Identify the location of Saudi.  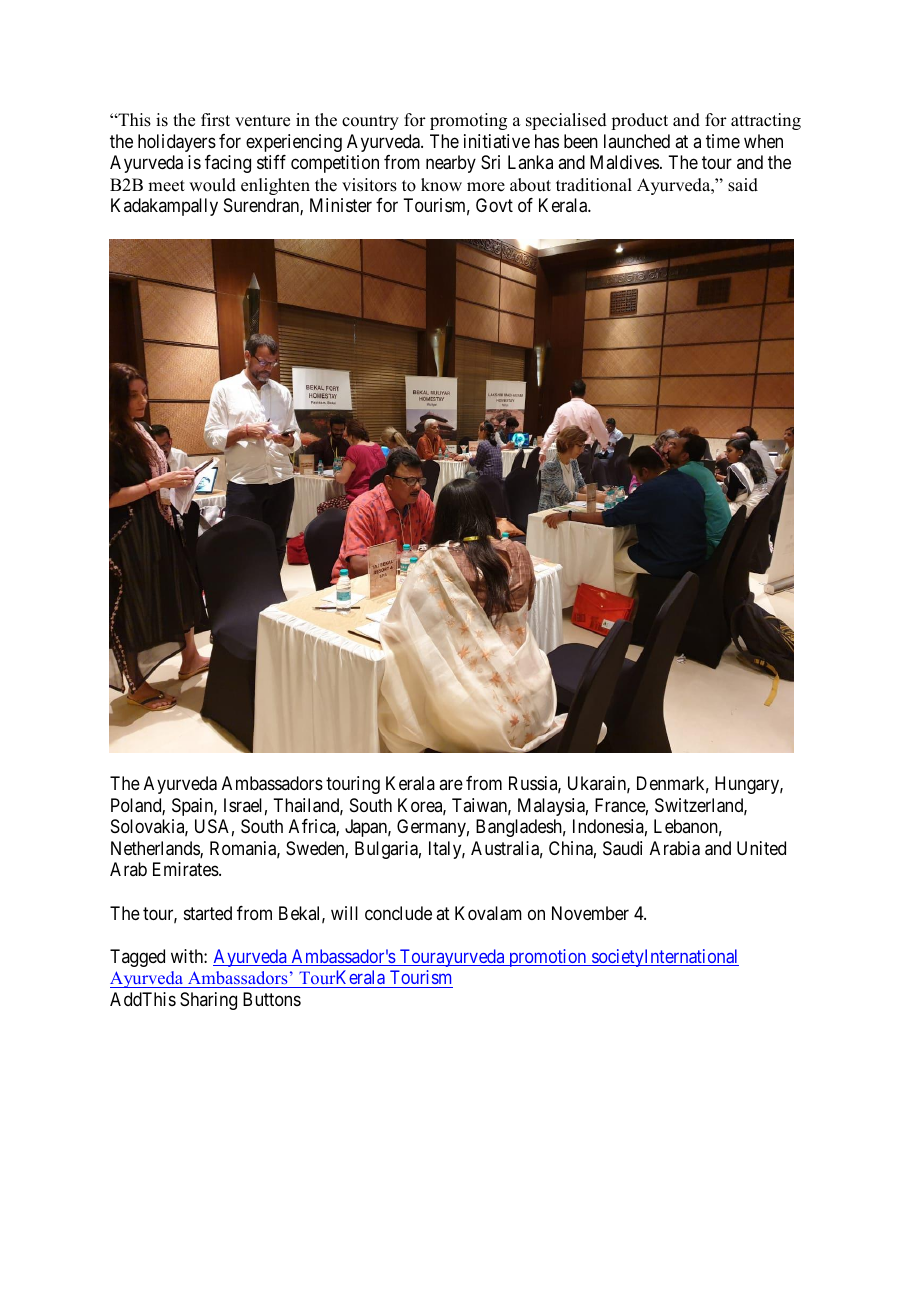
(622, 848).
